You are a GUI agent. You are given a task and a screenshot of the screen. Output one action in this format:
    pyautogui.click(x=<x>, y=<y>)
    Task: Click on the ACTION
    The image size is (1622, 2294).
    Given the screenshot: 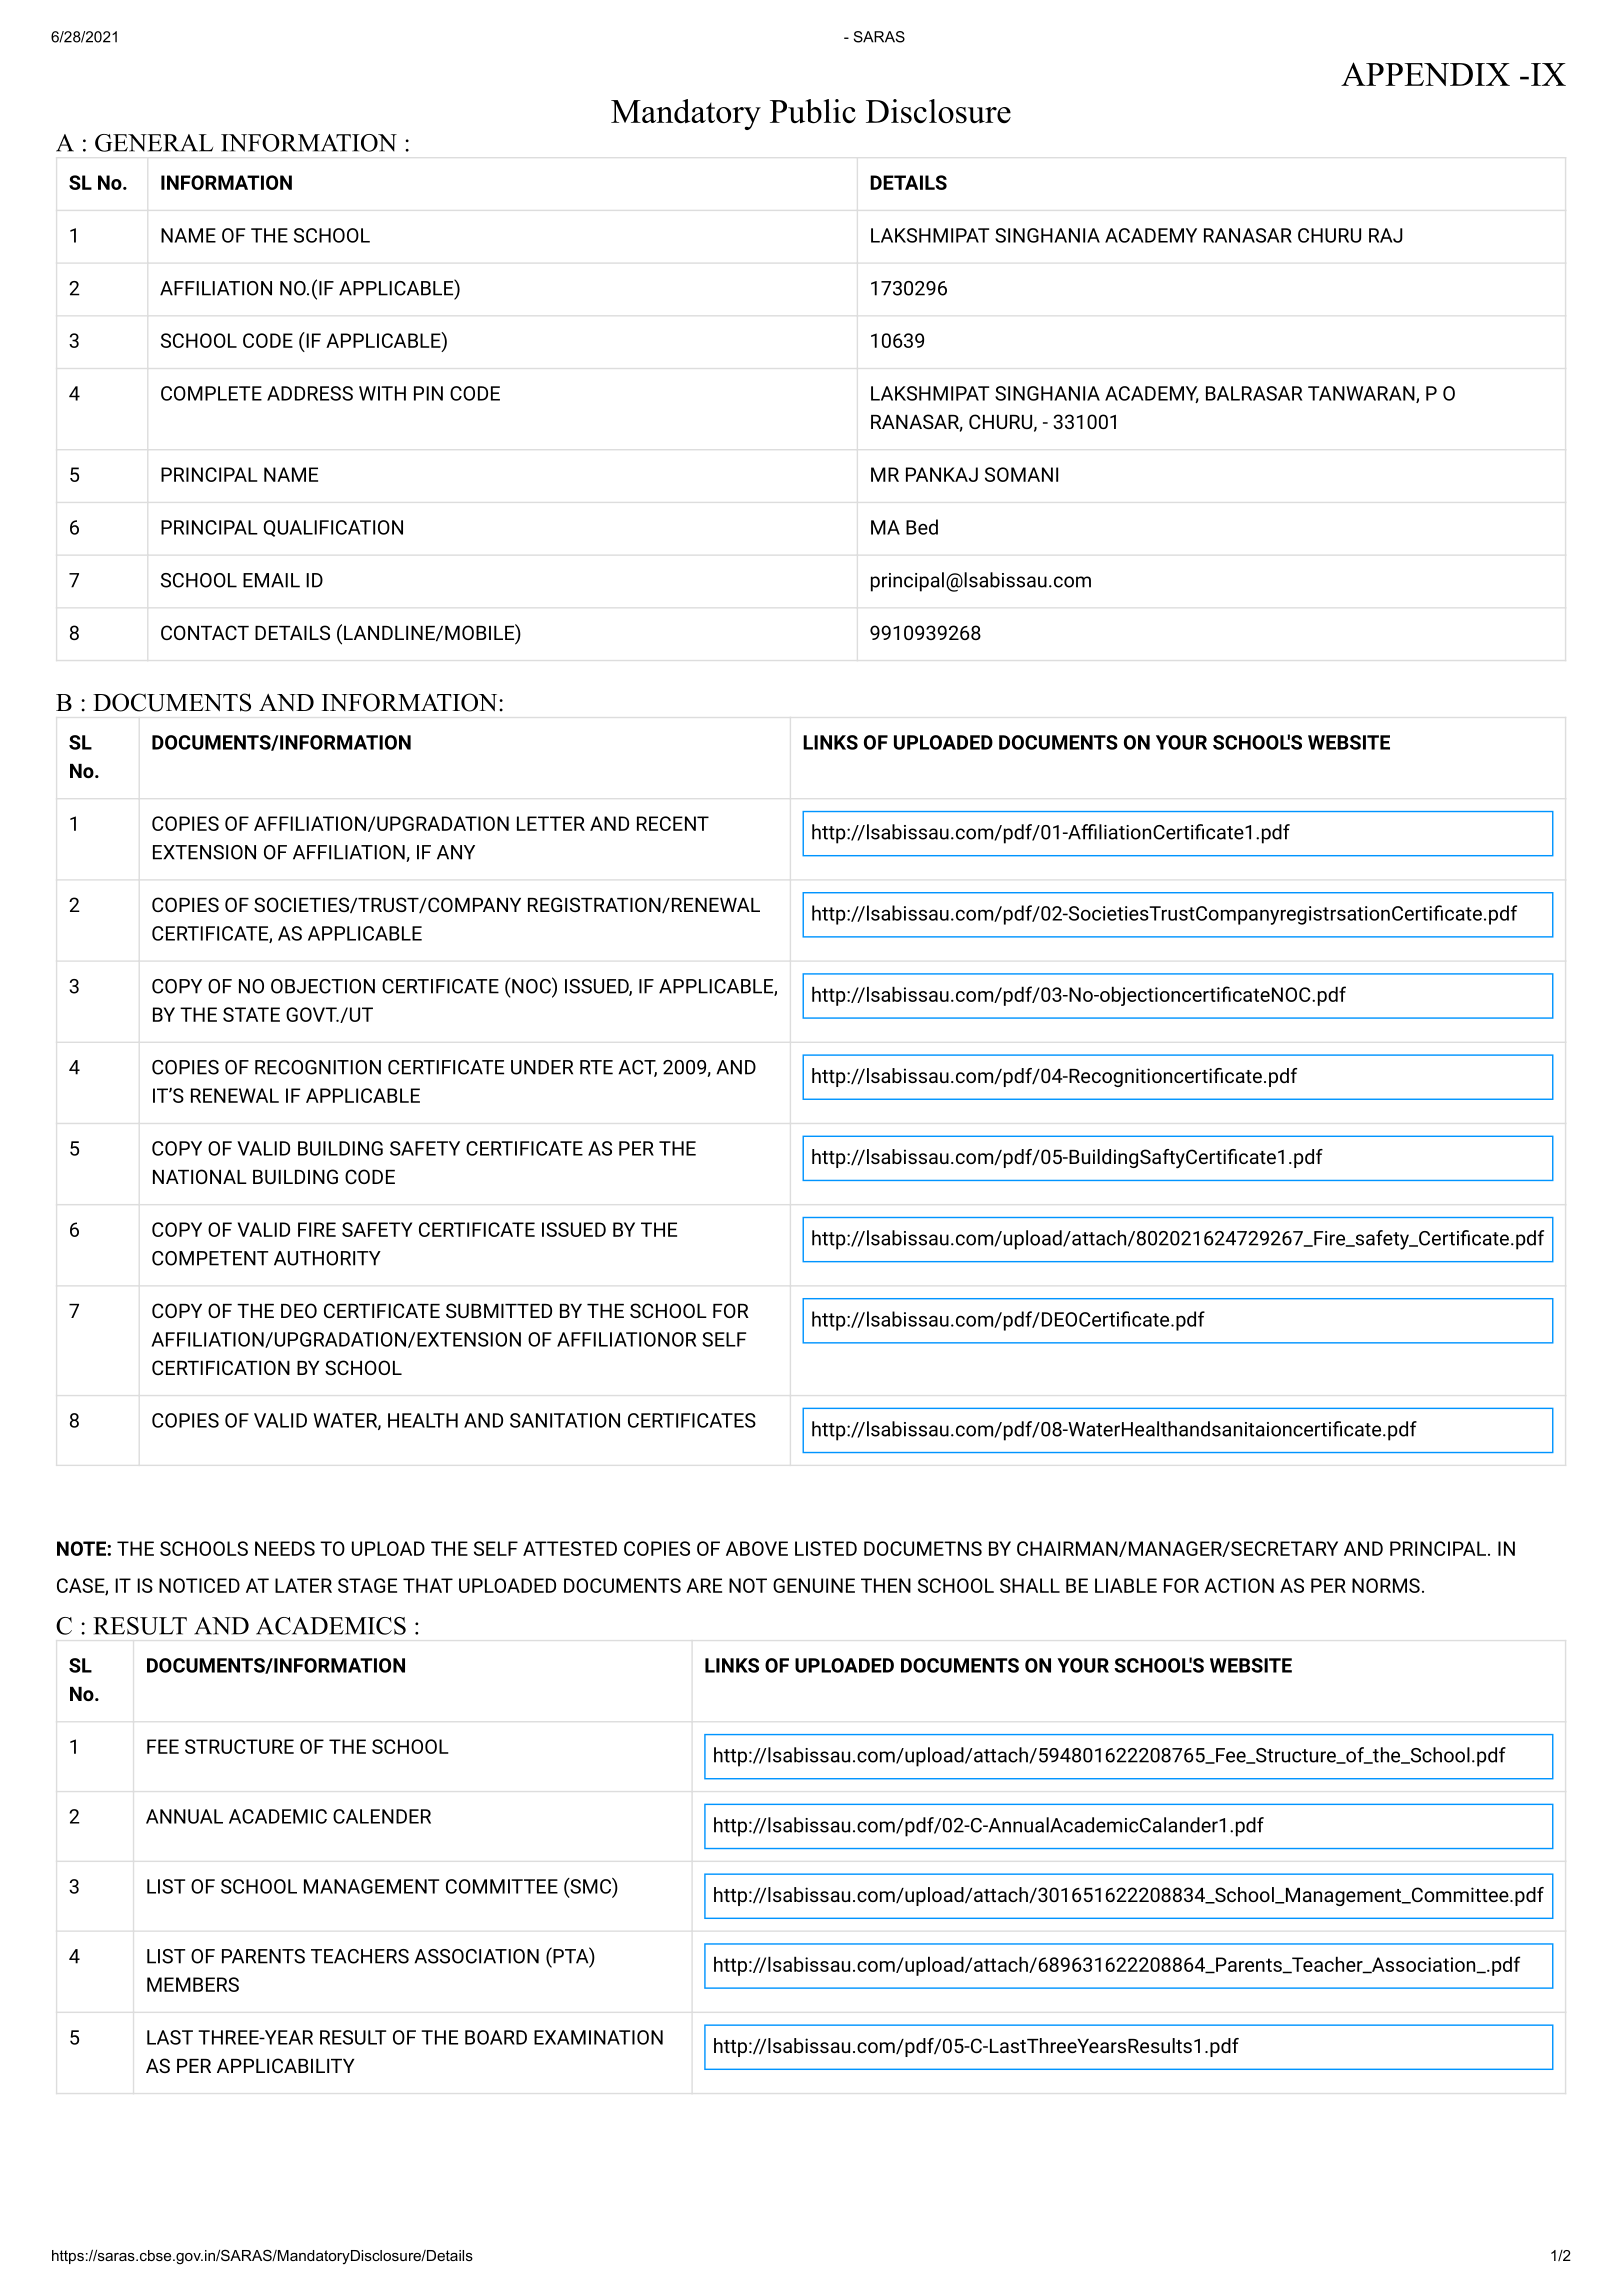 What is the action you would take?
    pyautogui.click(x=1239, y=1585)
